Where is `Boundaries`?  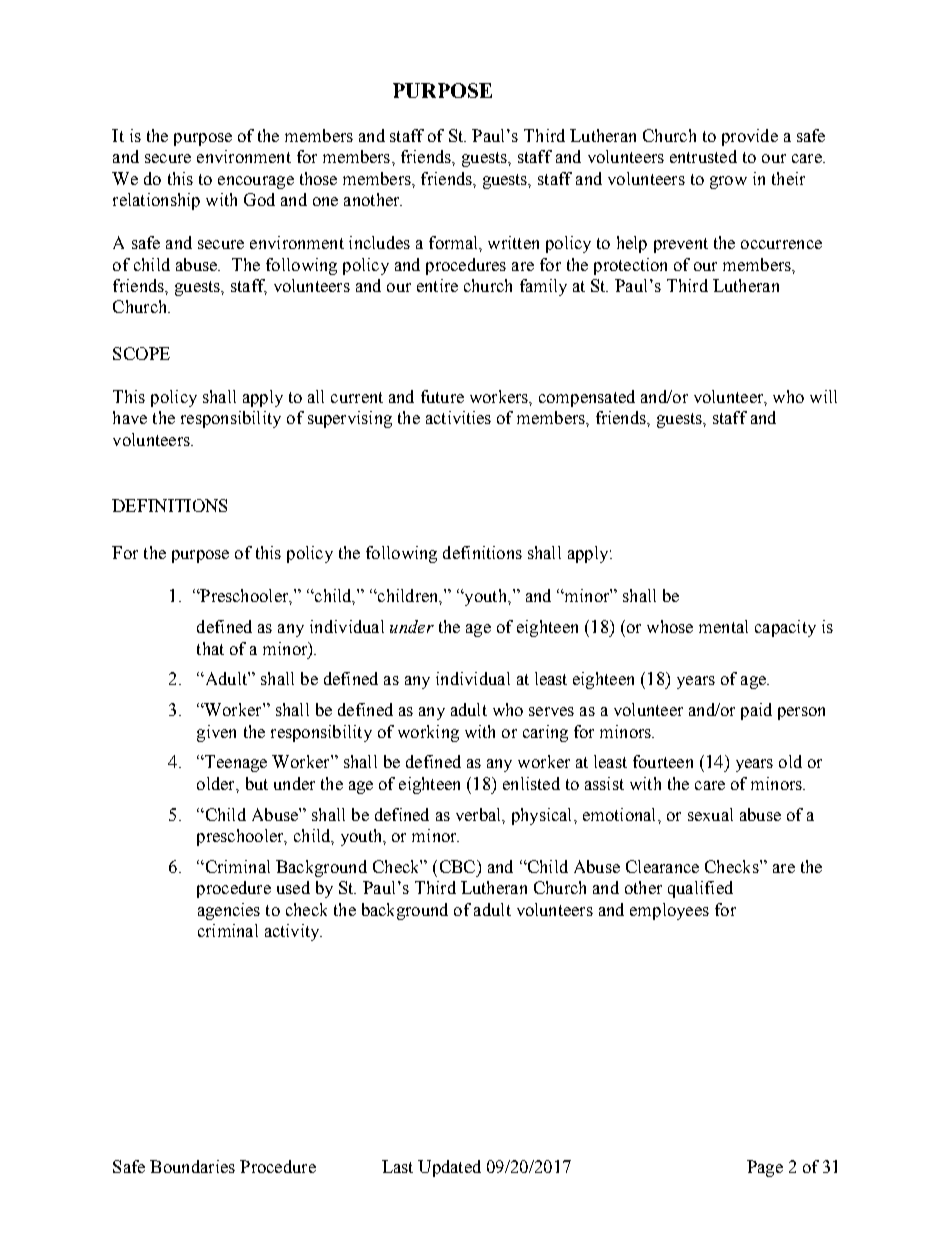
Boundaries is located at coordinates (192, 1166).
